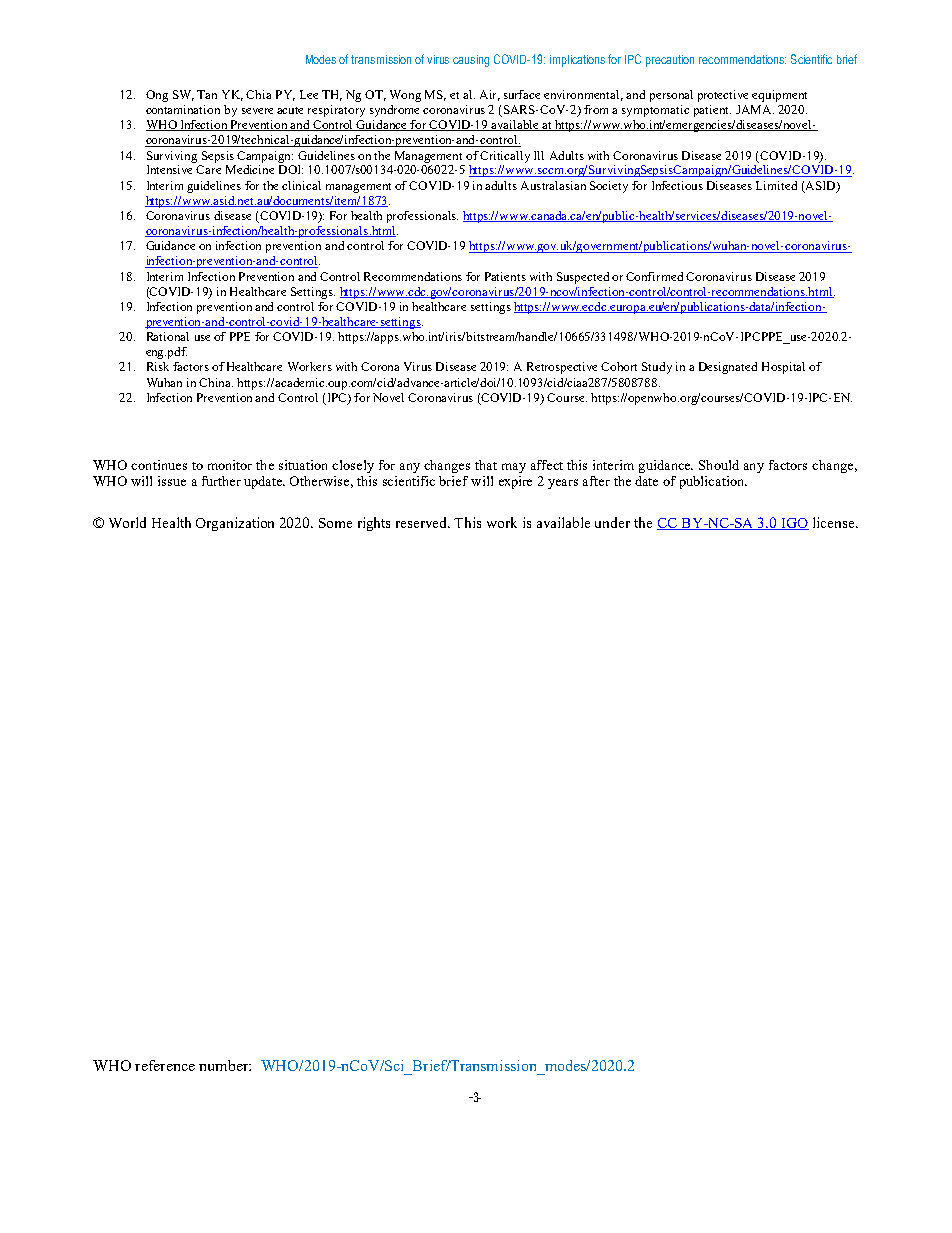  Describe the element at coordinates (207, 94) in the screenshot. I see `Tan` at that location.
